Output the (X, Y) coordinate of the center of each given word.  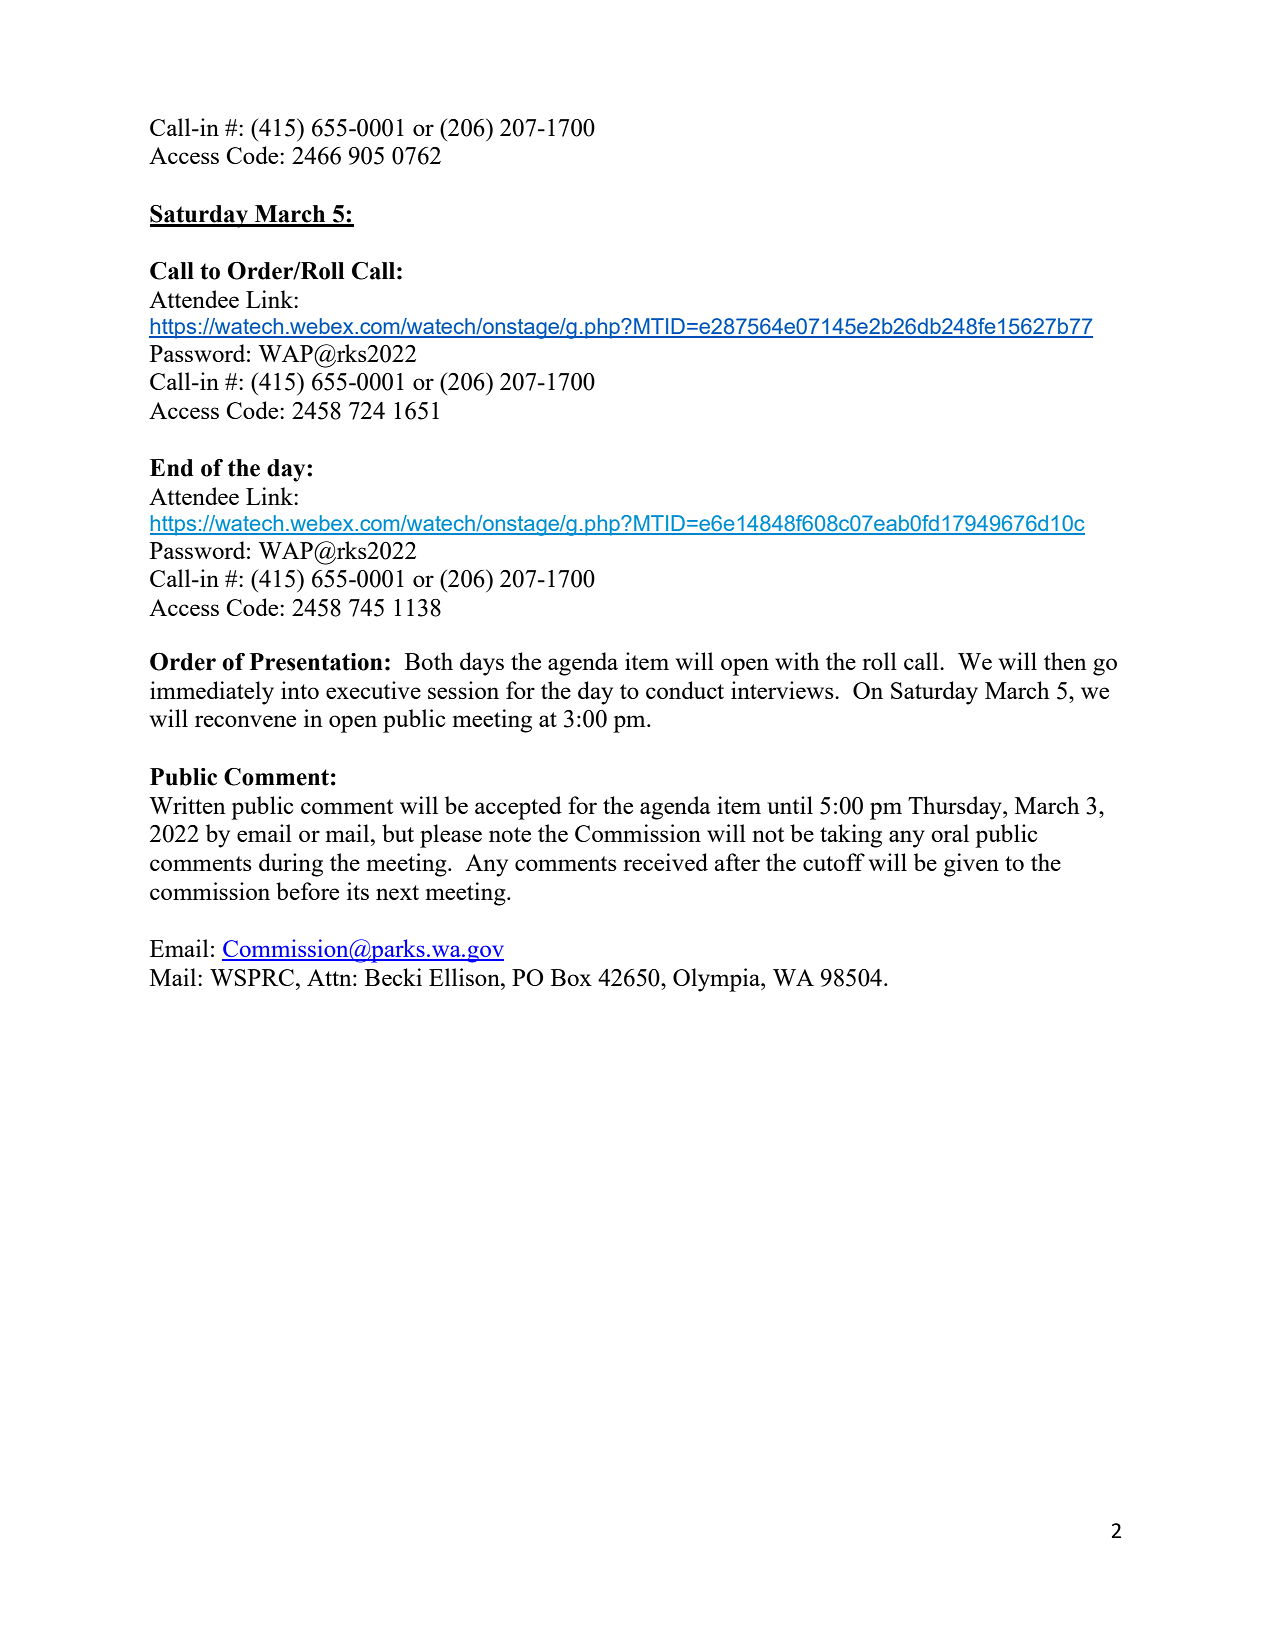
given (971, 865)
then (1065, 661)
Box (571, 977)
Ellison (465, 977)
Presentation (316, 662)
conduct (685, 690)
